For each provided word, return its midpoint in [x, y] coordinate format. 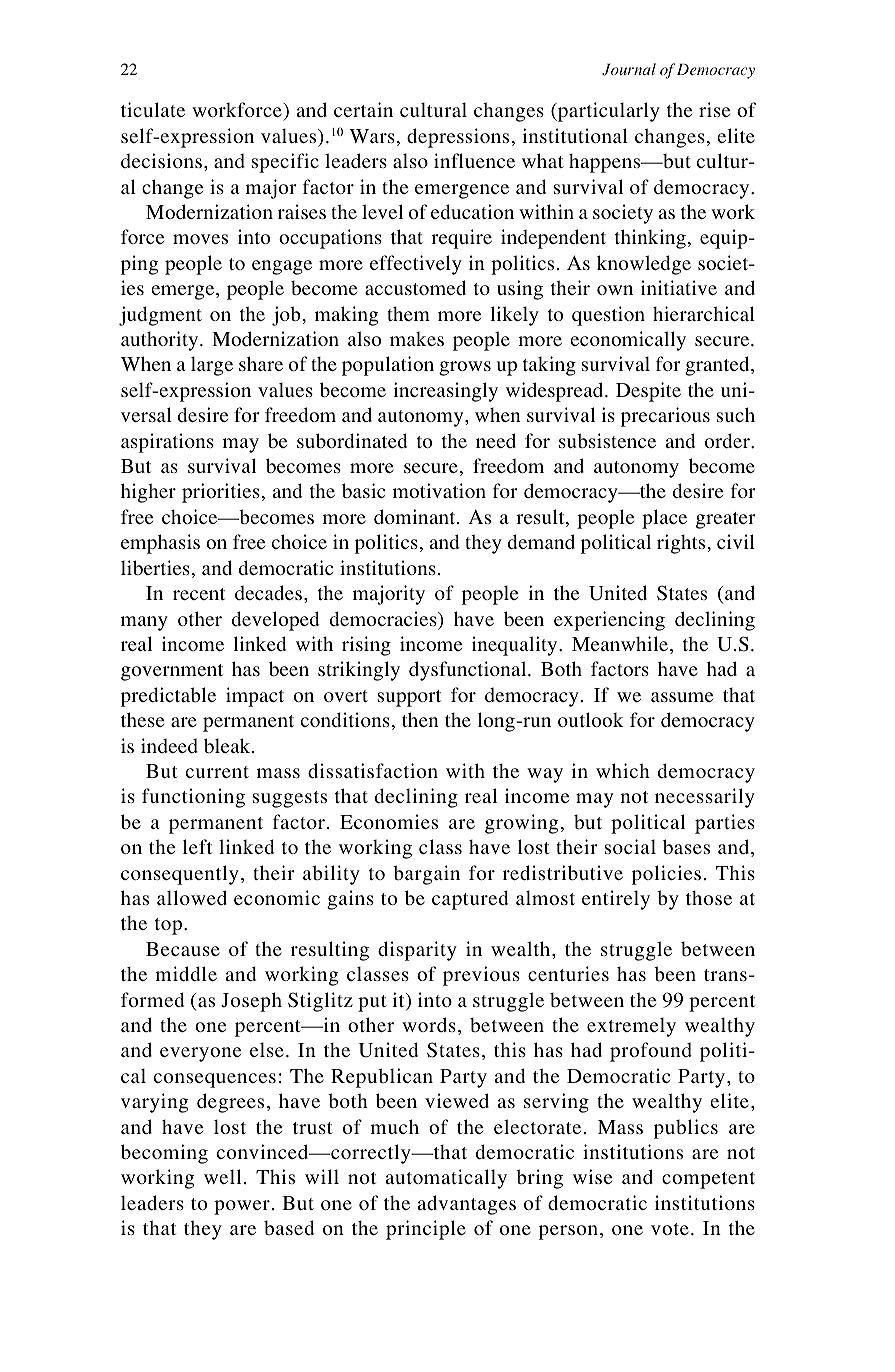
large [212, 366]
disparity [417, 951]
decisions [161, 160]
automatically [446, 1179]
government [172, 672]
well [222, 1176]
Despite [648, 392]
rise [714, 109]
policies [666, 875]
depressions [458, 138]
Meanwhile [620, 643]
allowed [192, 897]
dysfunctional [469, 671]
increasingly [446, 392]
